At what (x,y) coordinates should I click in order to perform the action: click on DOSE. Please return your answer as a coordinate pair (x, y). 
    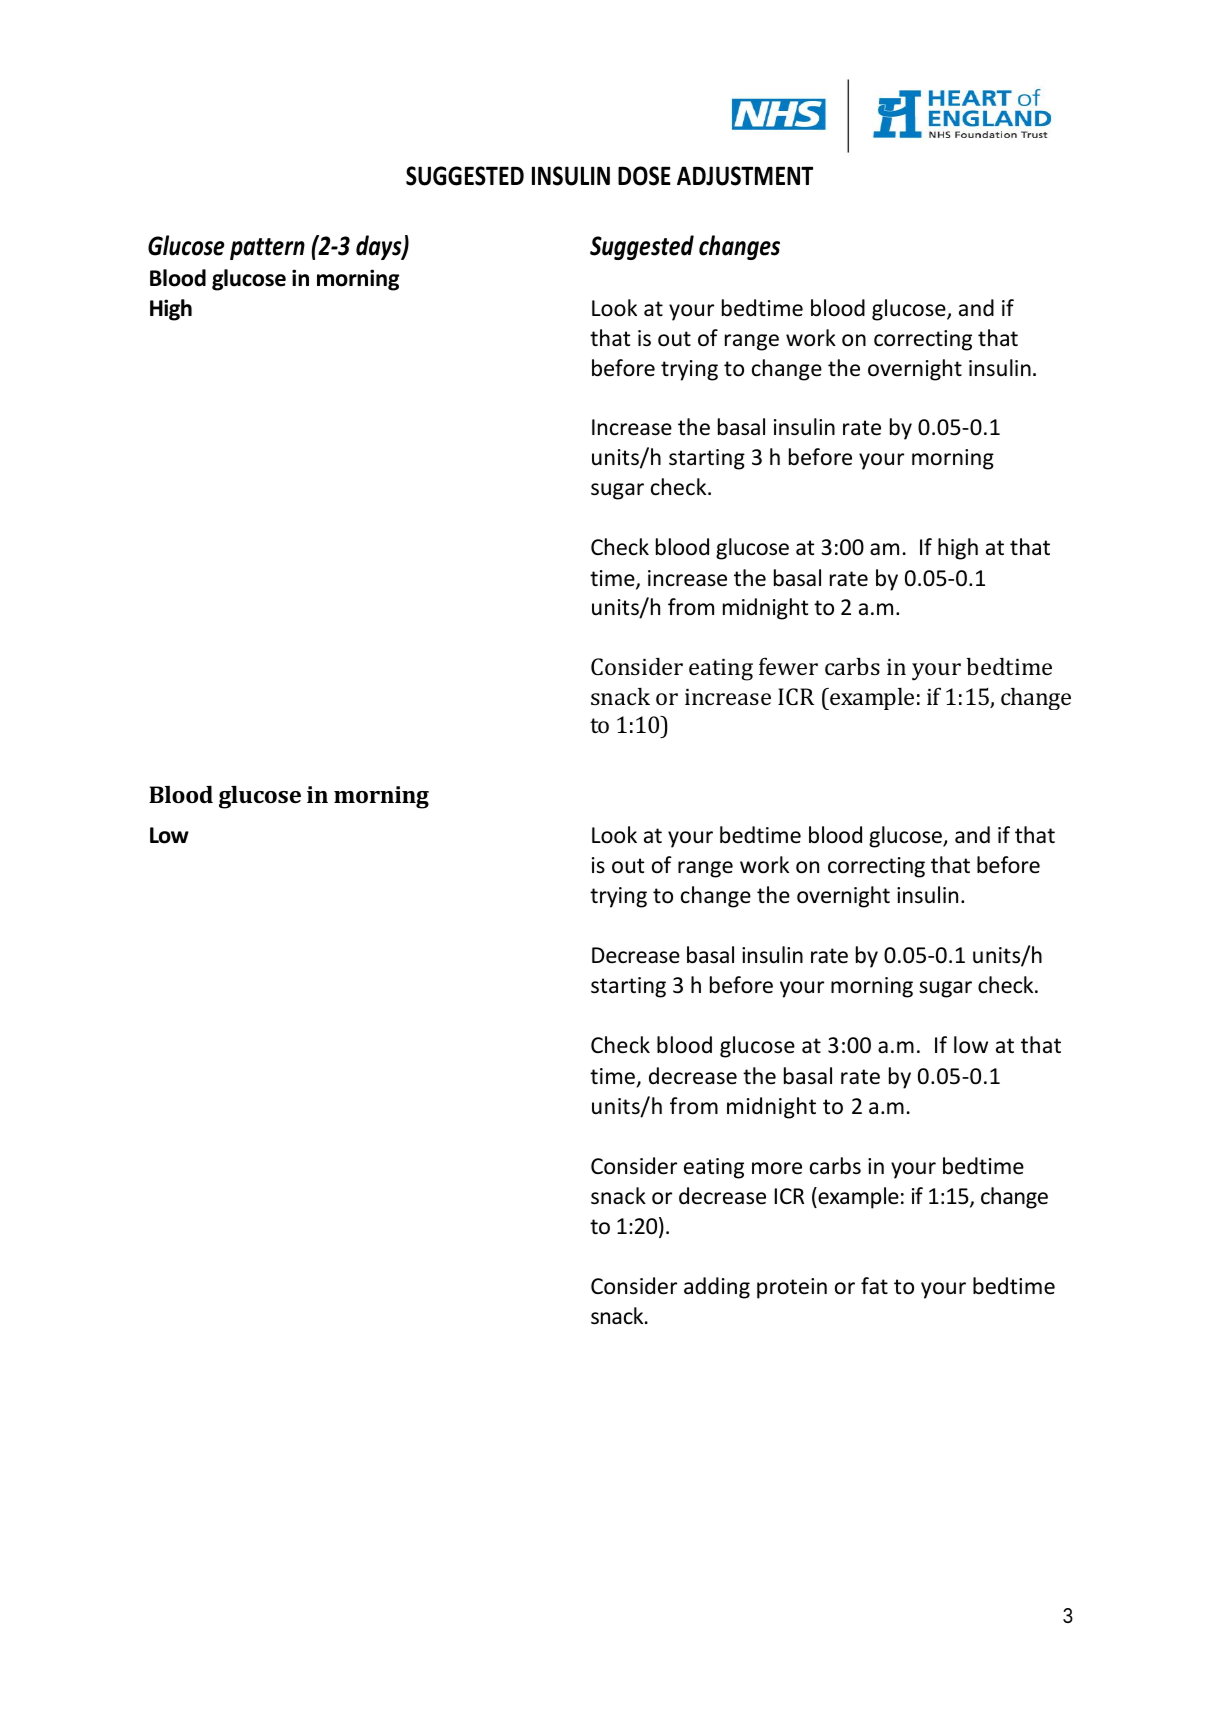
    Looking at the image, I should click on (644, 176).
